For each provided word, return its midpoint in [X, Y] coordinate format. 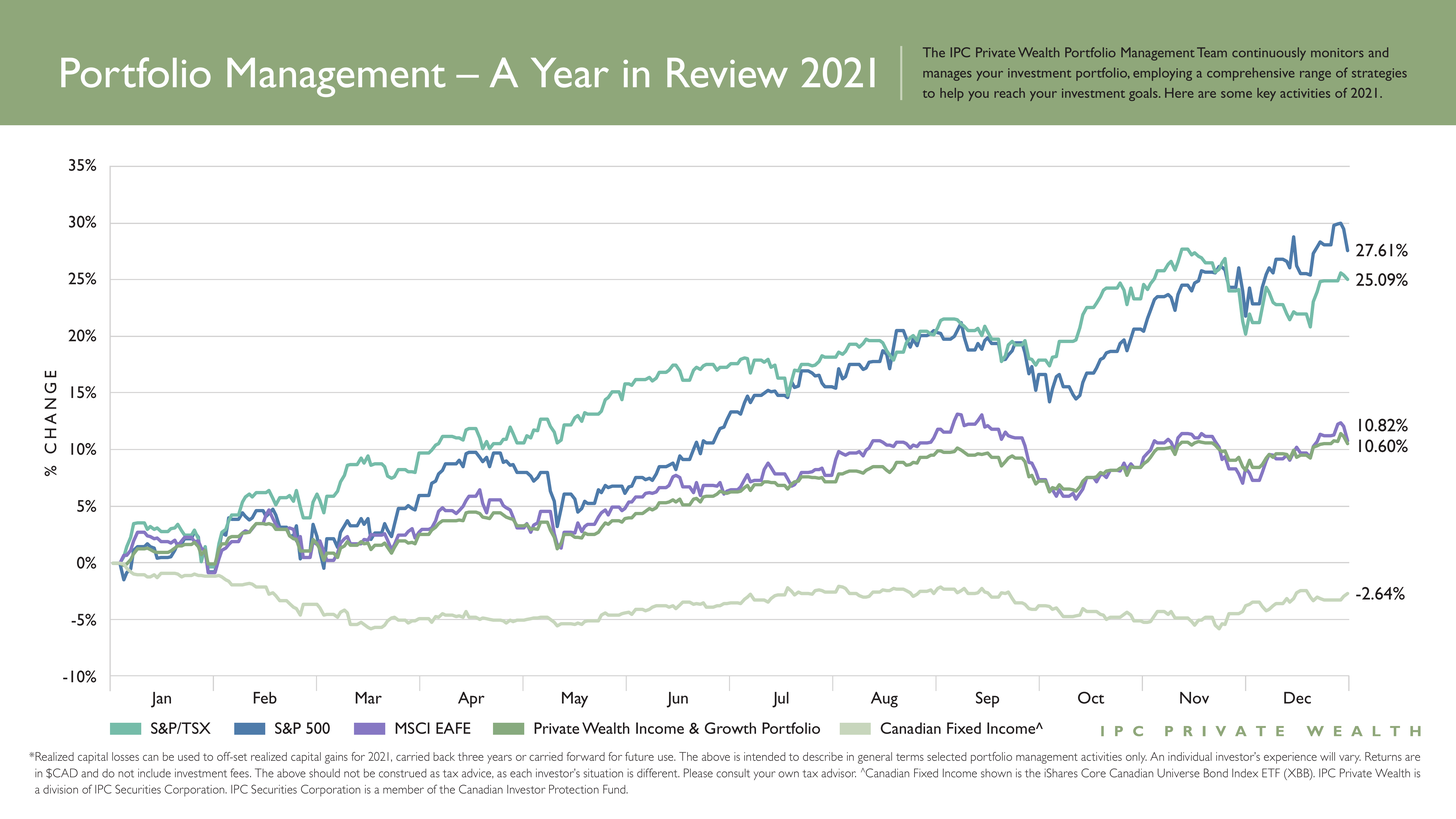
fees [240, 773]
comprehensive [1251, 74]
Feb [265, 698]
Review [727, 73]
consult [733, 773]
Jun [677, 700]
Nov [1194, 698]
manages [947, 76]
